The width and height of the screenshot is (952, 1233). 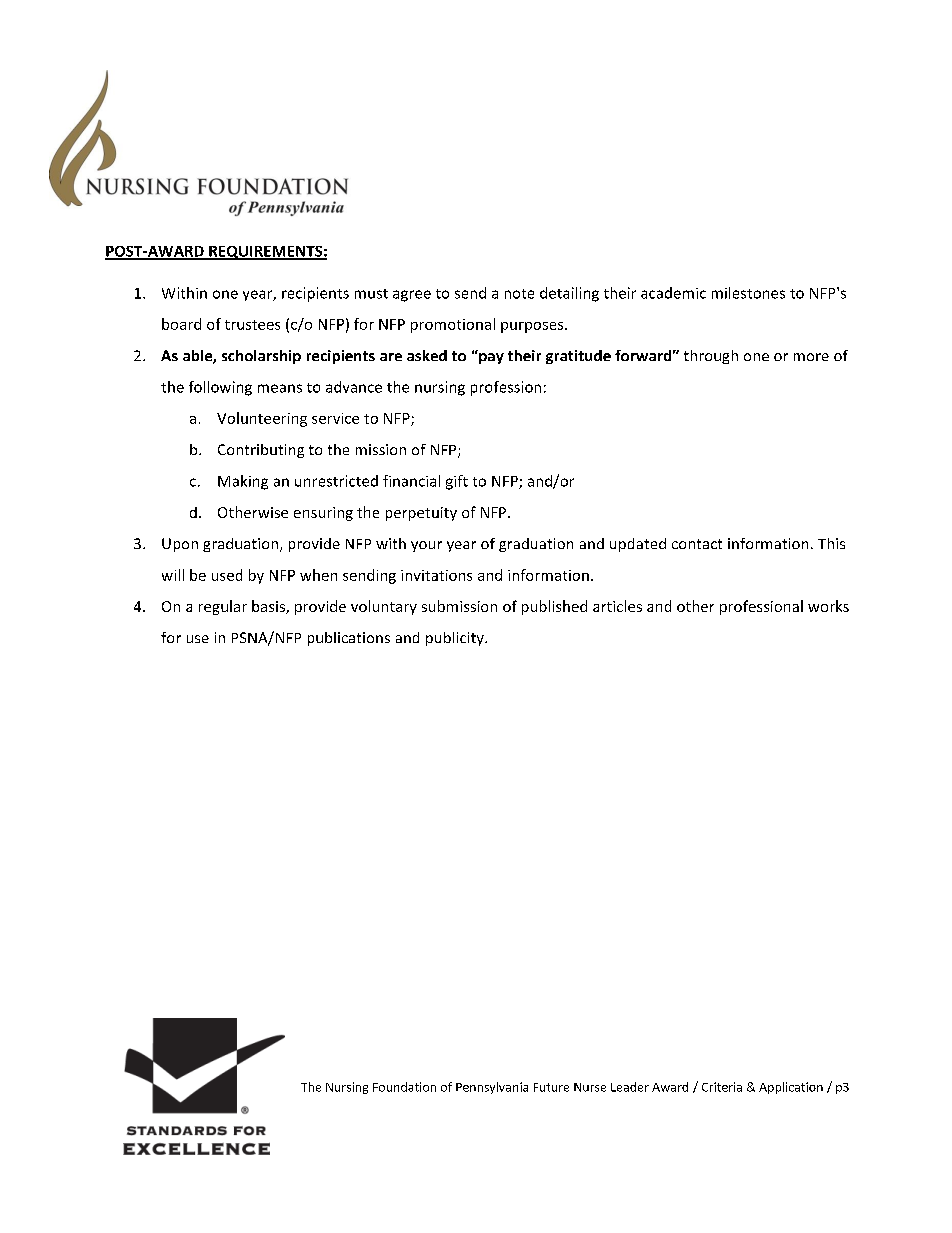 What do you see at coordinates (243, 482) in the screenshot?
I see `Making` at bounding box center [243, 482].
